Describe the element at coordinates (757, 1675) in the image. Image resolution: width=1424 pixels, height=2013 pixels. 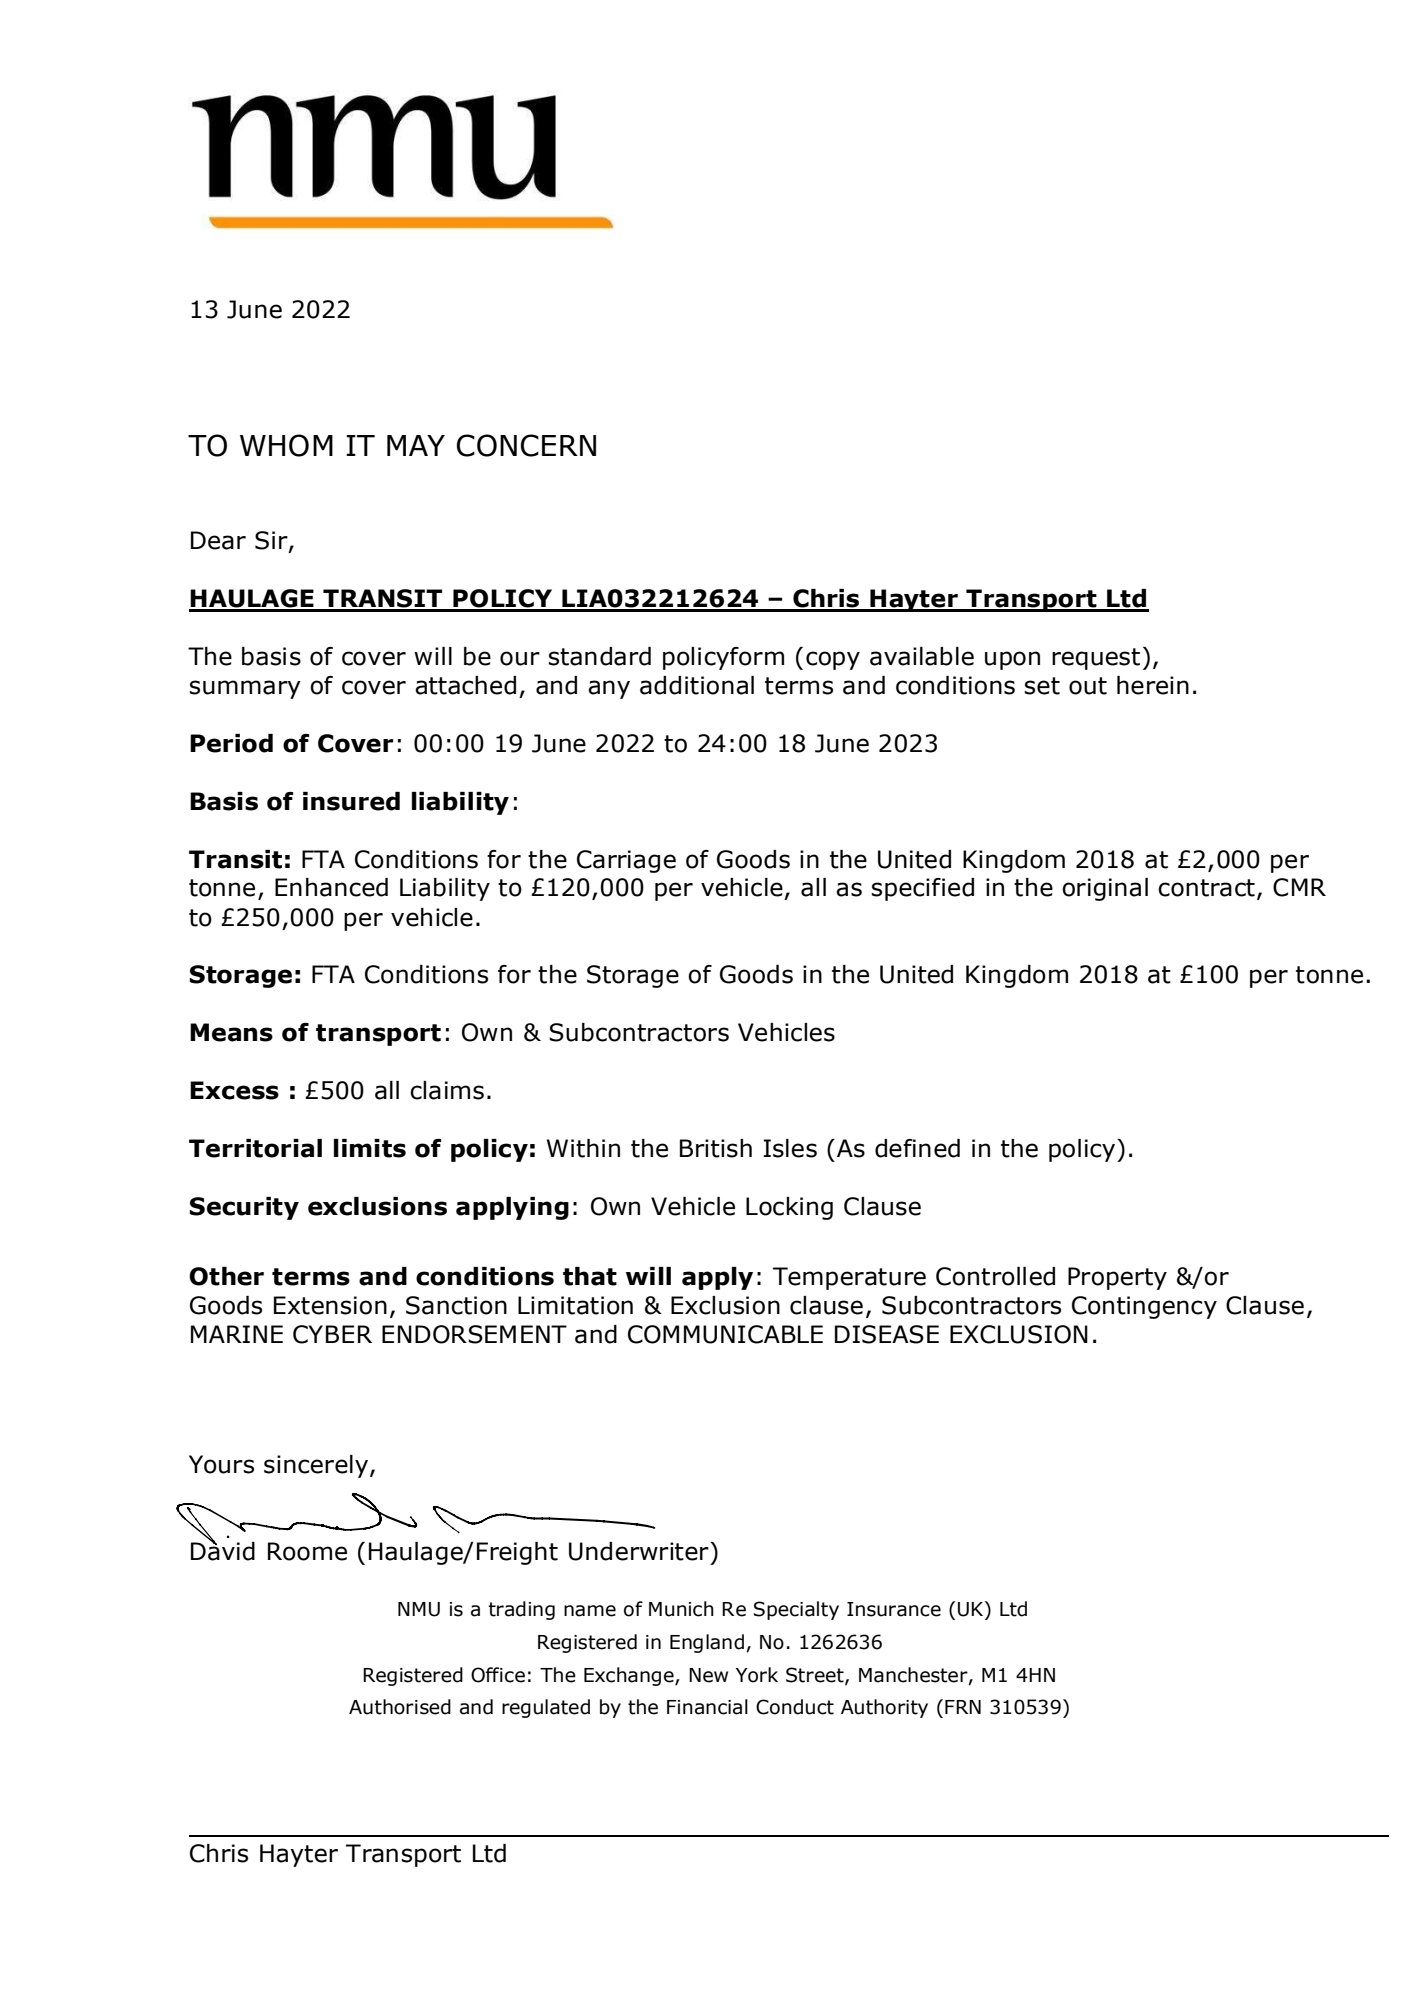
I see `York` at that location.
